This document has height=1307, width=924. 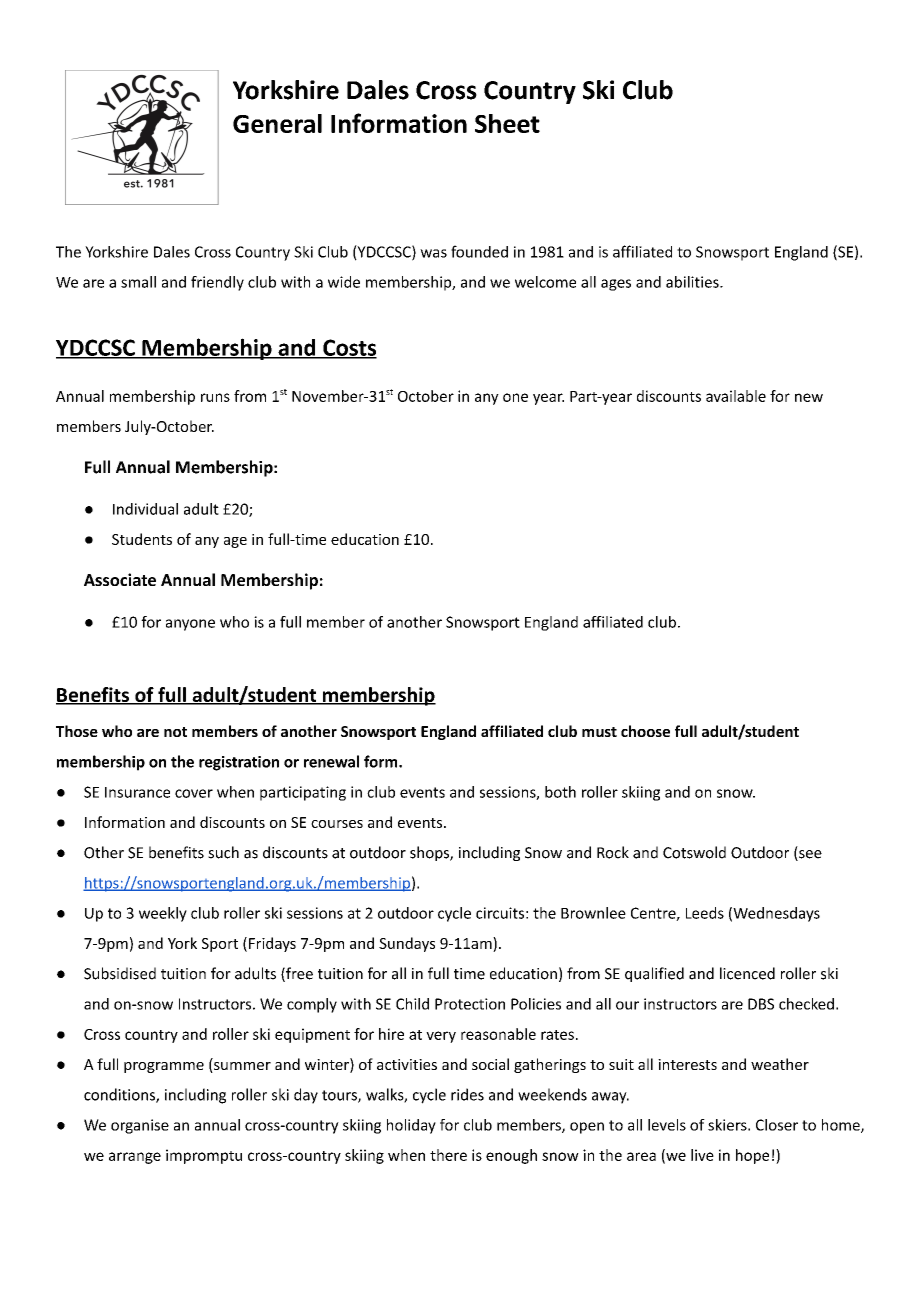 I want to click on Leeds, so click(x=705, y=913).
